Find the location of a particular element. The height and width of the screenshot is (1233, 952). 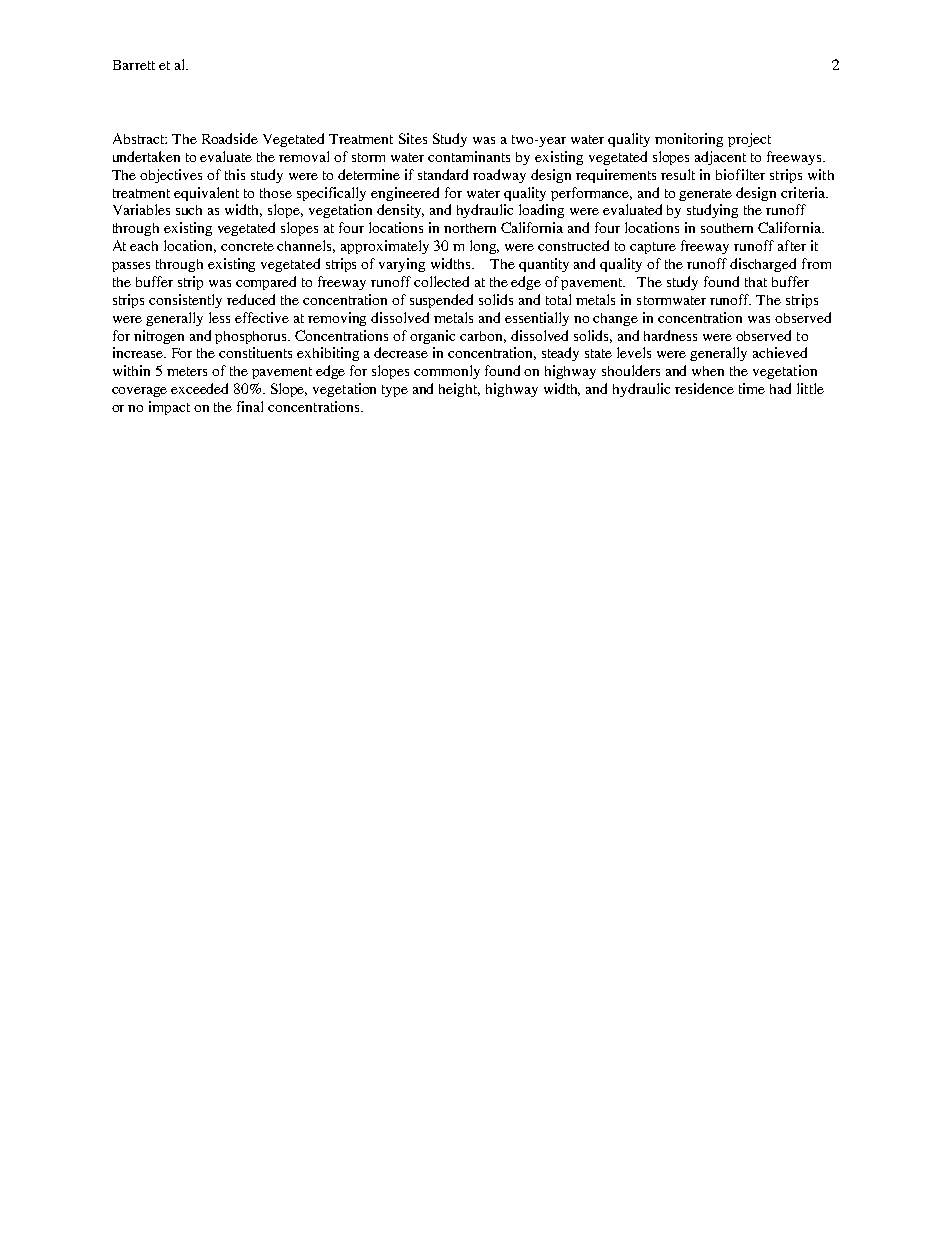

collected is located at coordinates (441, 281).
